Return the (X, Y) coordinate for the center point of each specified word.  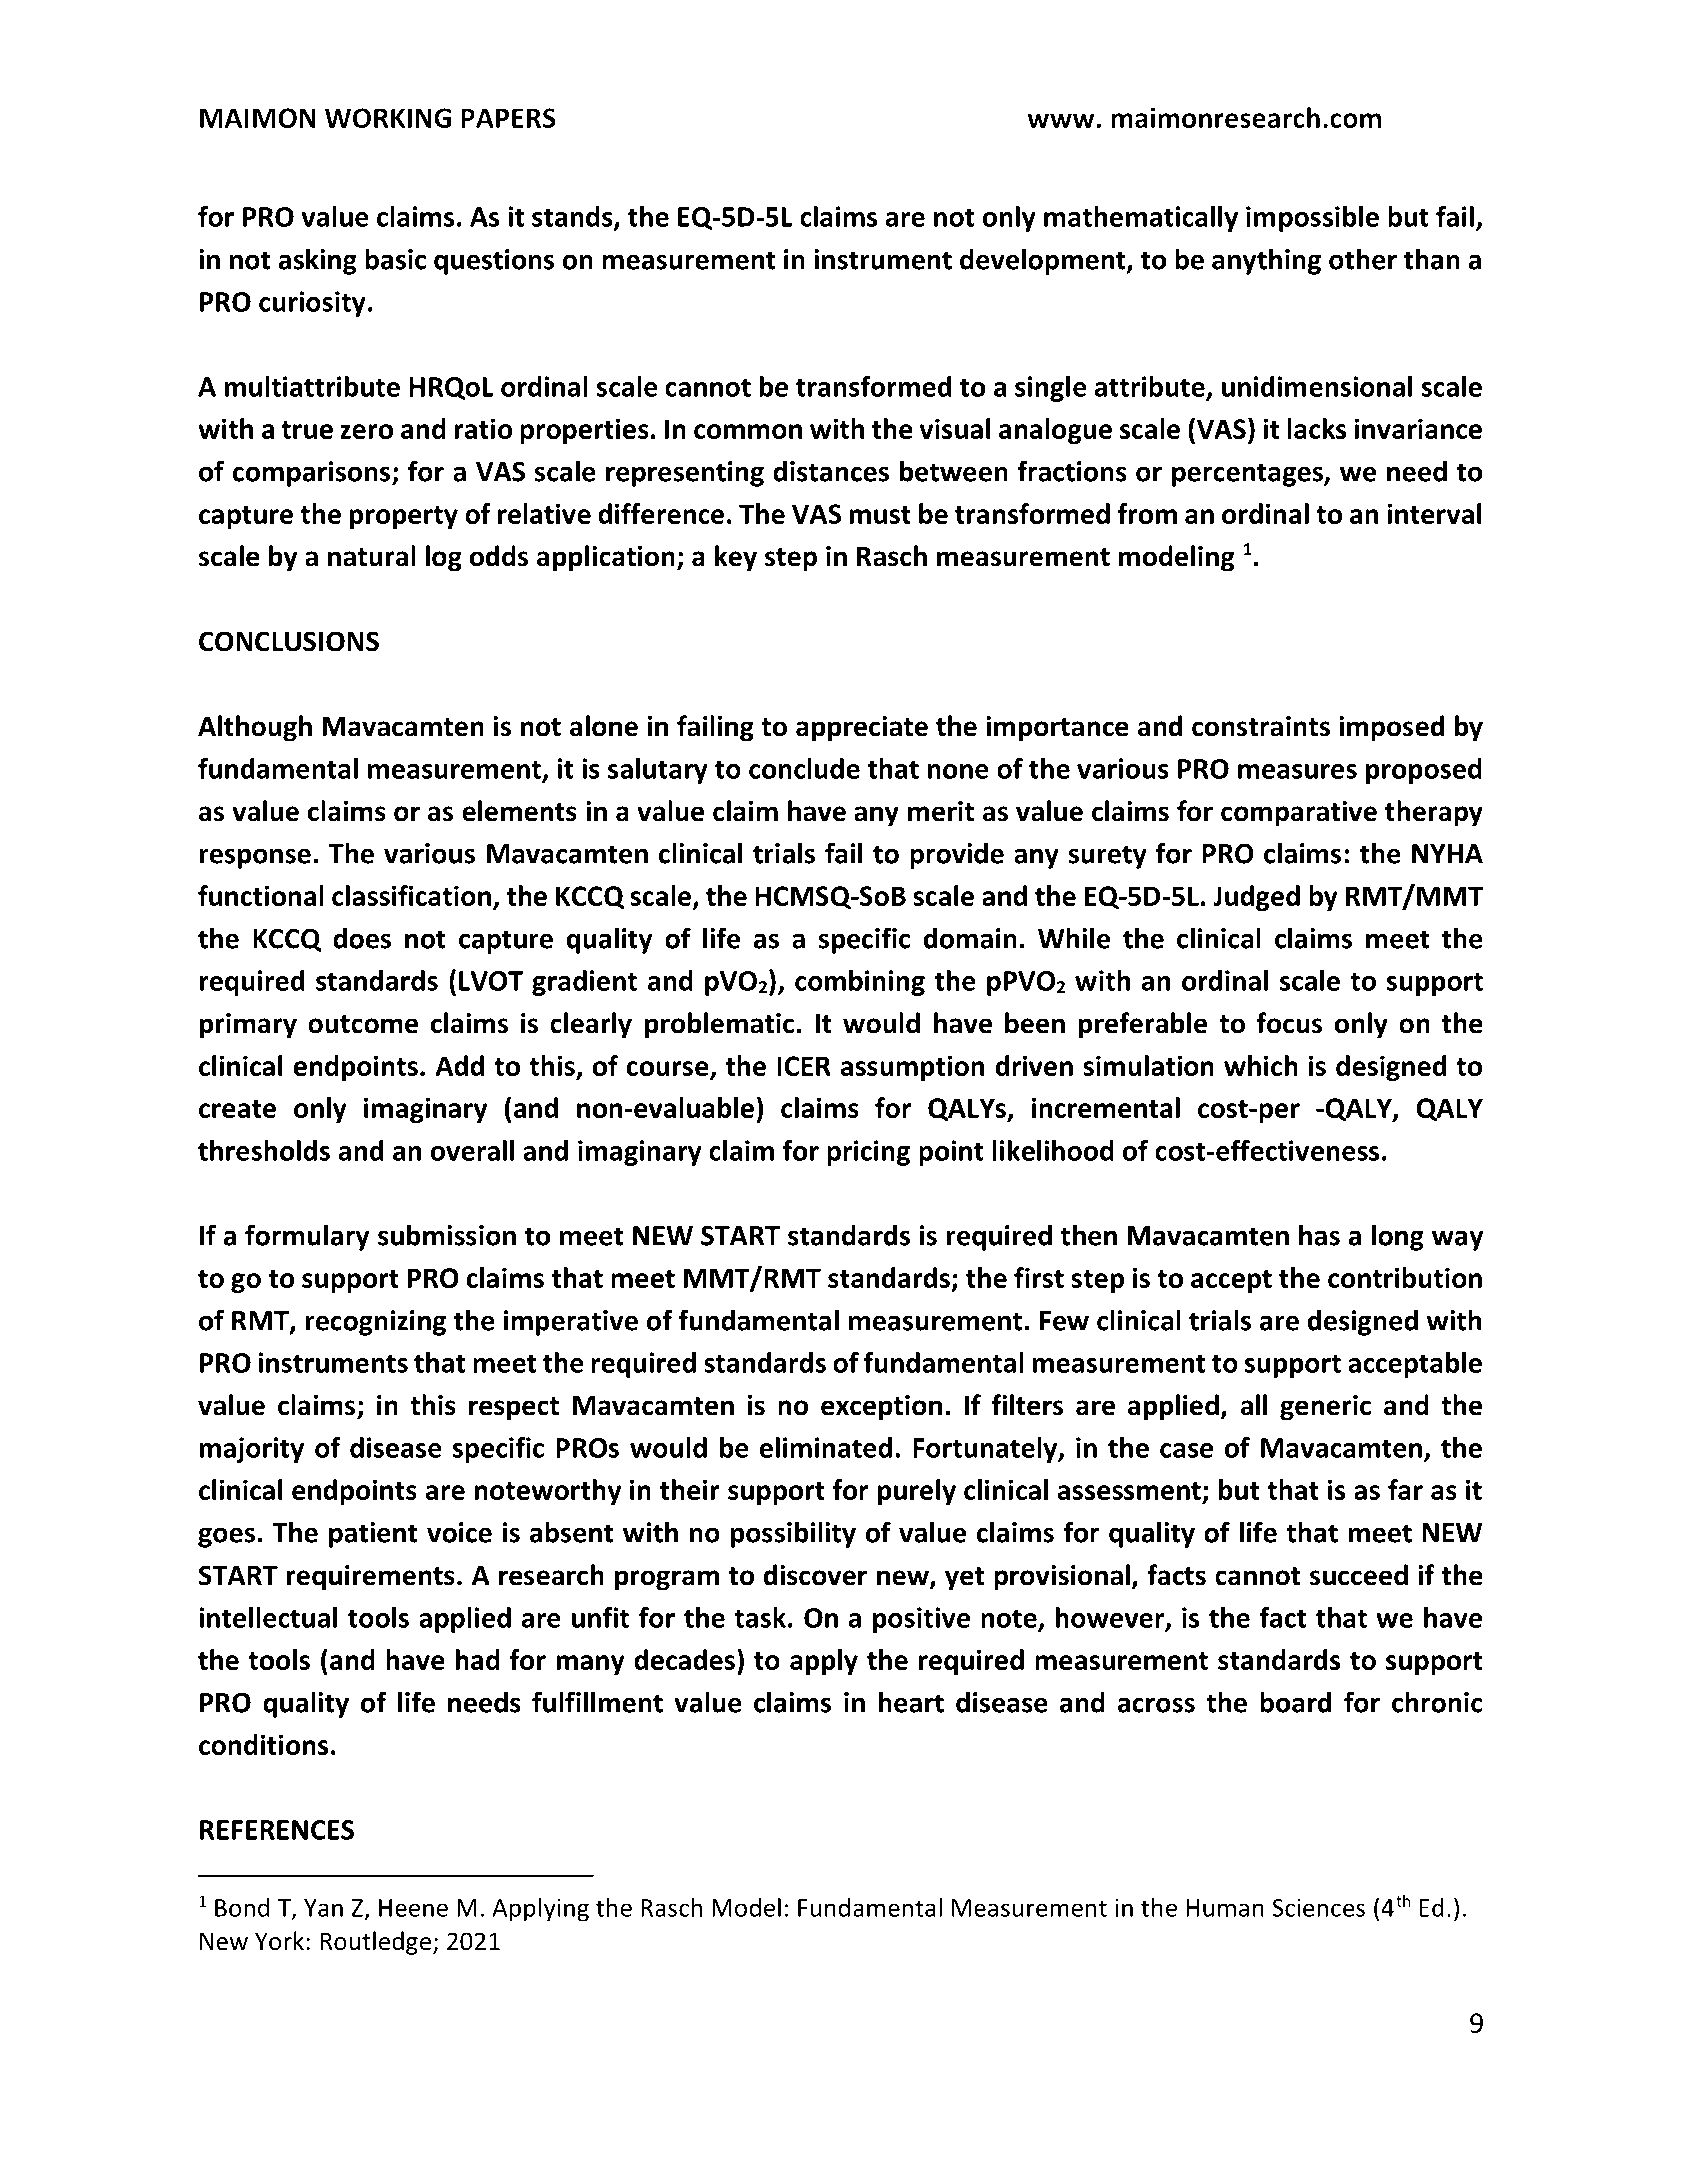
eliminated (826, 1447)
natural (372, 556)
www (1062, 120)
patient (373, 1535)
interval (1434, 513)
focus (1289, 1023)
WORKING (388, 118)
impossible (1312, 219)
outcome (363, 1024)
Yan (323, 1908)
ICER (804, 1066)
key (736, 558)
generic (1325, 1408)
